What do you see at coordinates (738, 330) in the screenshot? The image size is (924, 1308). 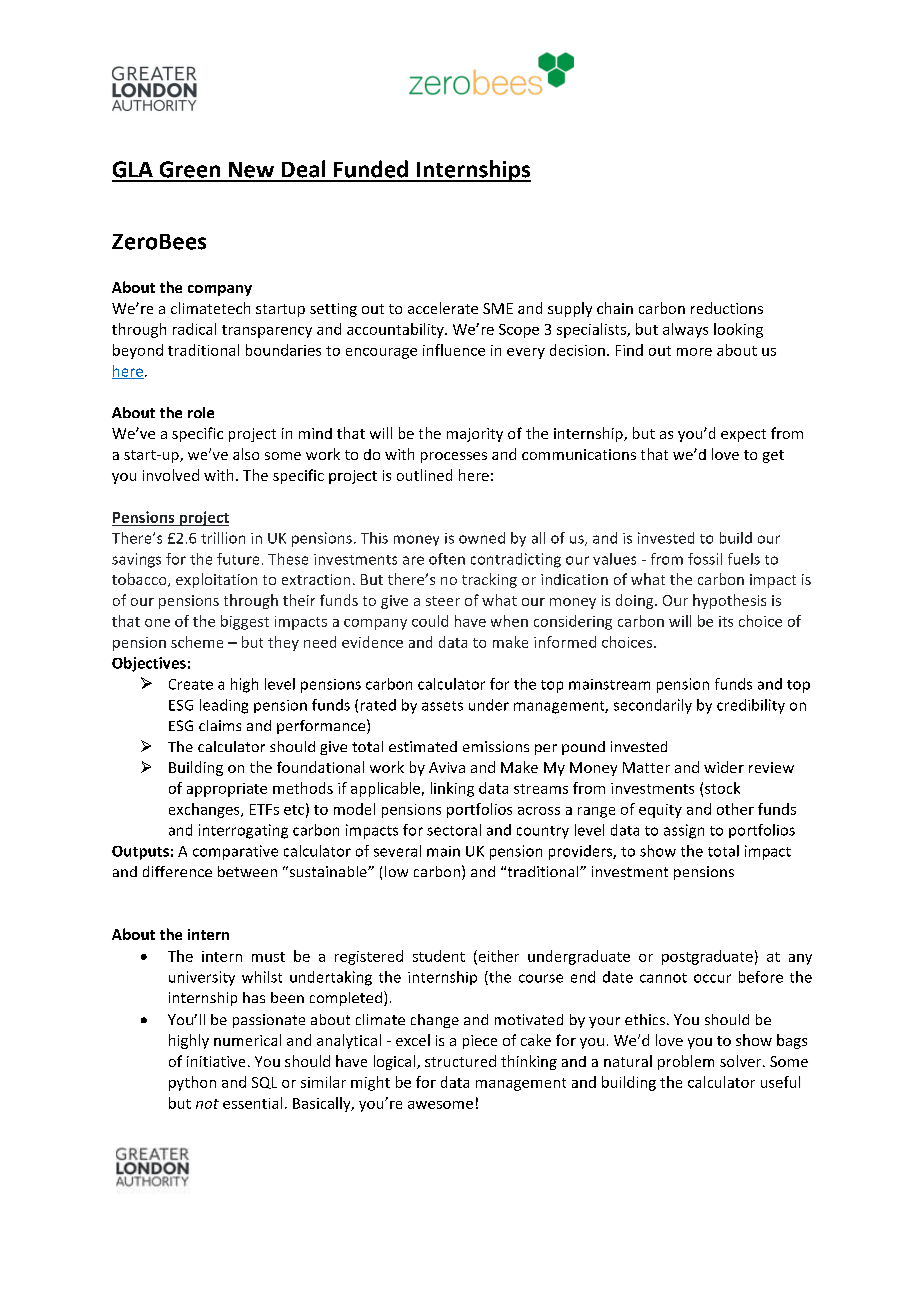 I see `looking` at bounding box center [738, 330].
